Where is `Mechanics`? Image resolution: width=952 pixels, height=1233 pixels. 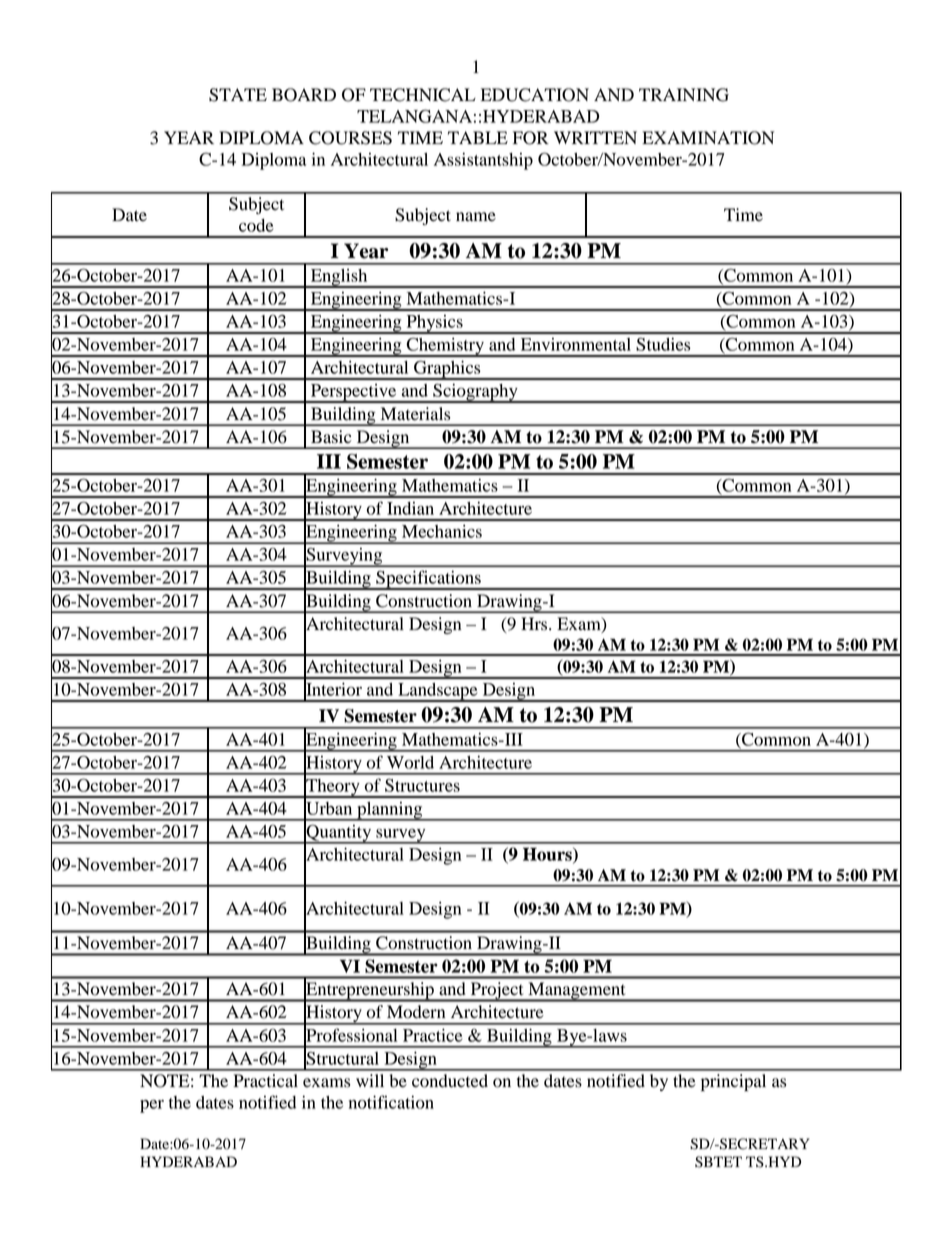
Mechanics is located at coordinates (442, 531).
